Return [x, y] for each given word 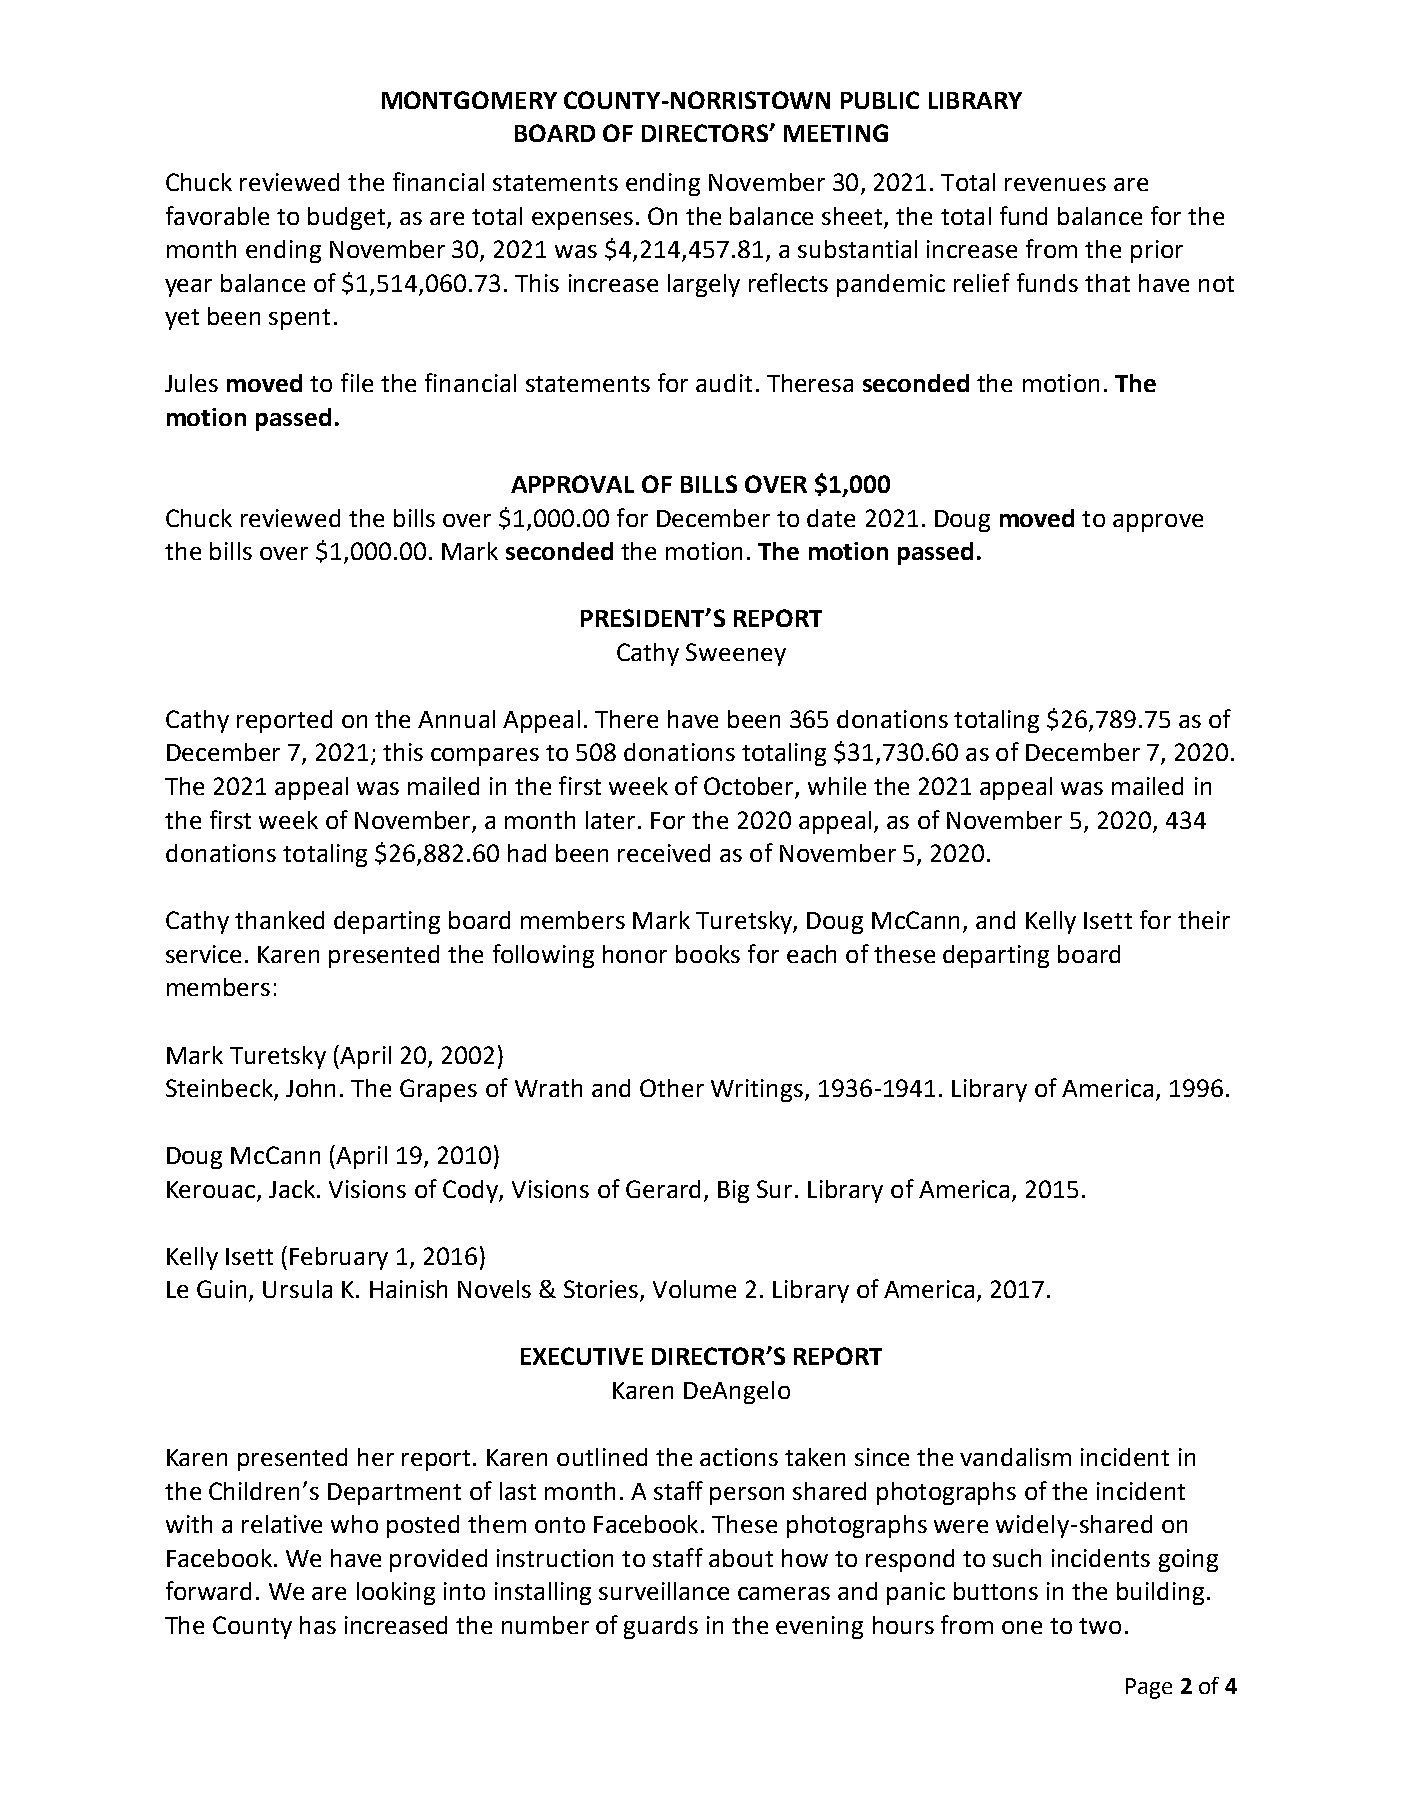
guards [661, 1627]
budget [348, 218]
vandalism [1015, 1457]
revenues [1055, 184]
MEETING [836, 133]
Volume [694, 1289]
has [318, 1625]
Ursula [297, 1289]
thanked [279, 920]
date [831, 518]
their [1204, 920]
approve [1158, 523]
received [664, 853]
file [357, 382]
